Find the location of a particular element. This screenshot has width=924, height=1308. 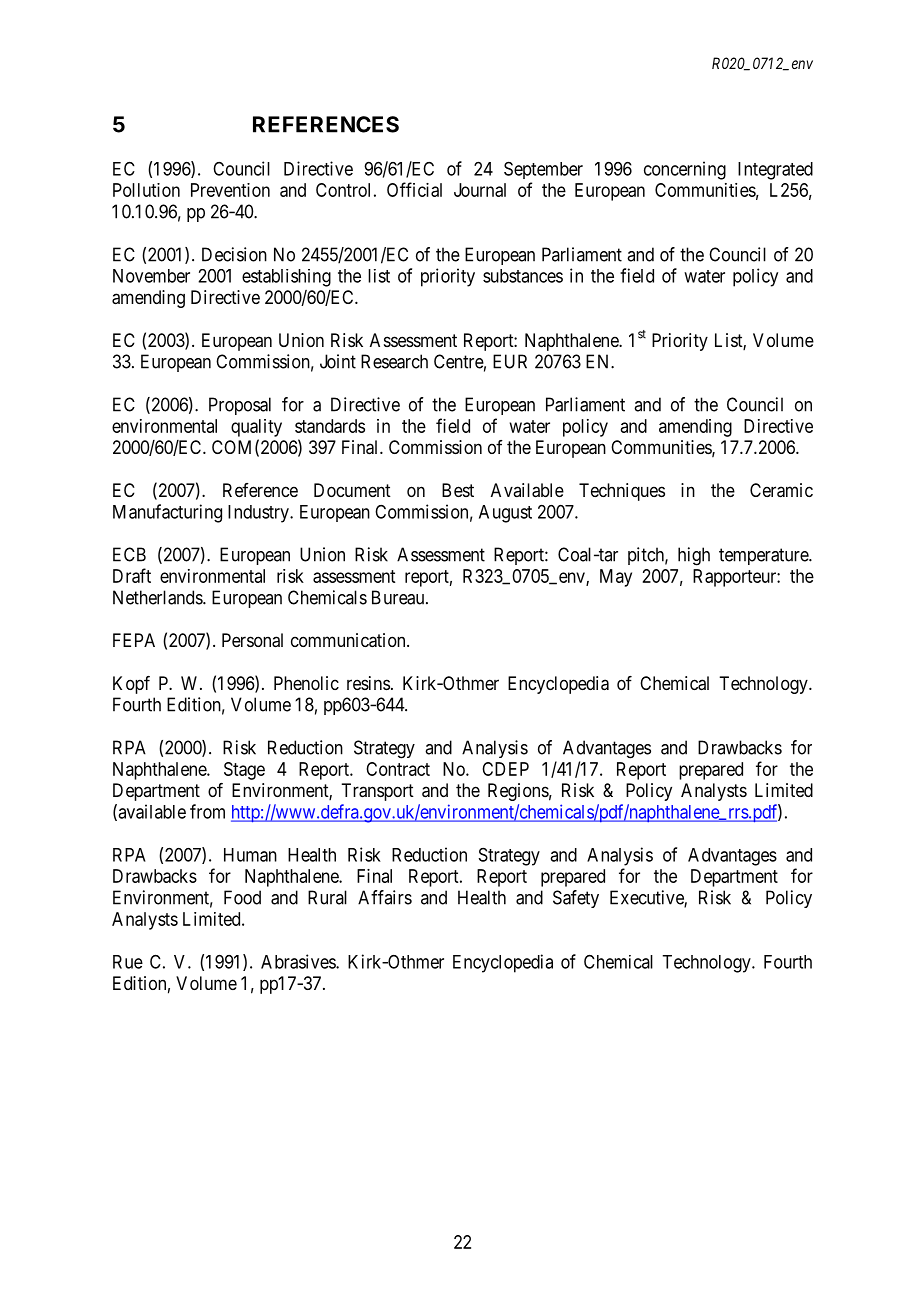

Draft is located at coordinates (132, 575).
